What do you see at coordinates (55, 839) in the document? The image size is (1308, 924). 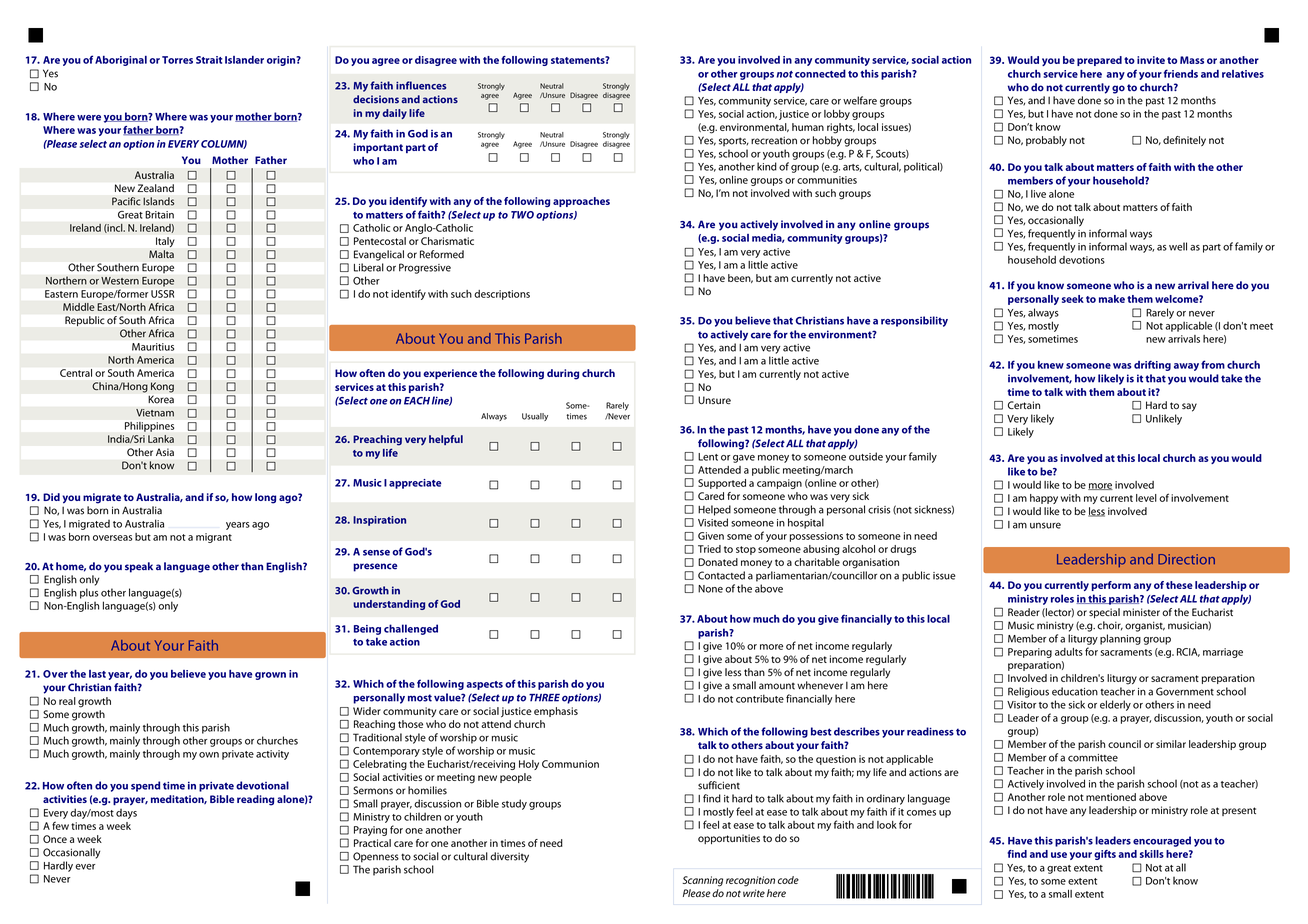 I see `Once` at bounding box center [55, 839].
